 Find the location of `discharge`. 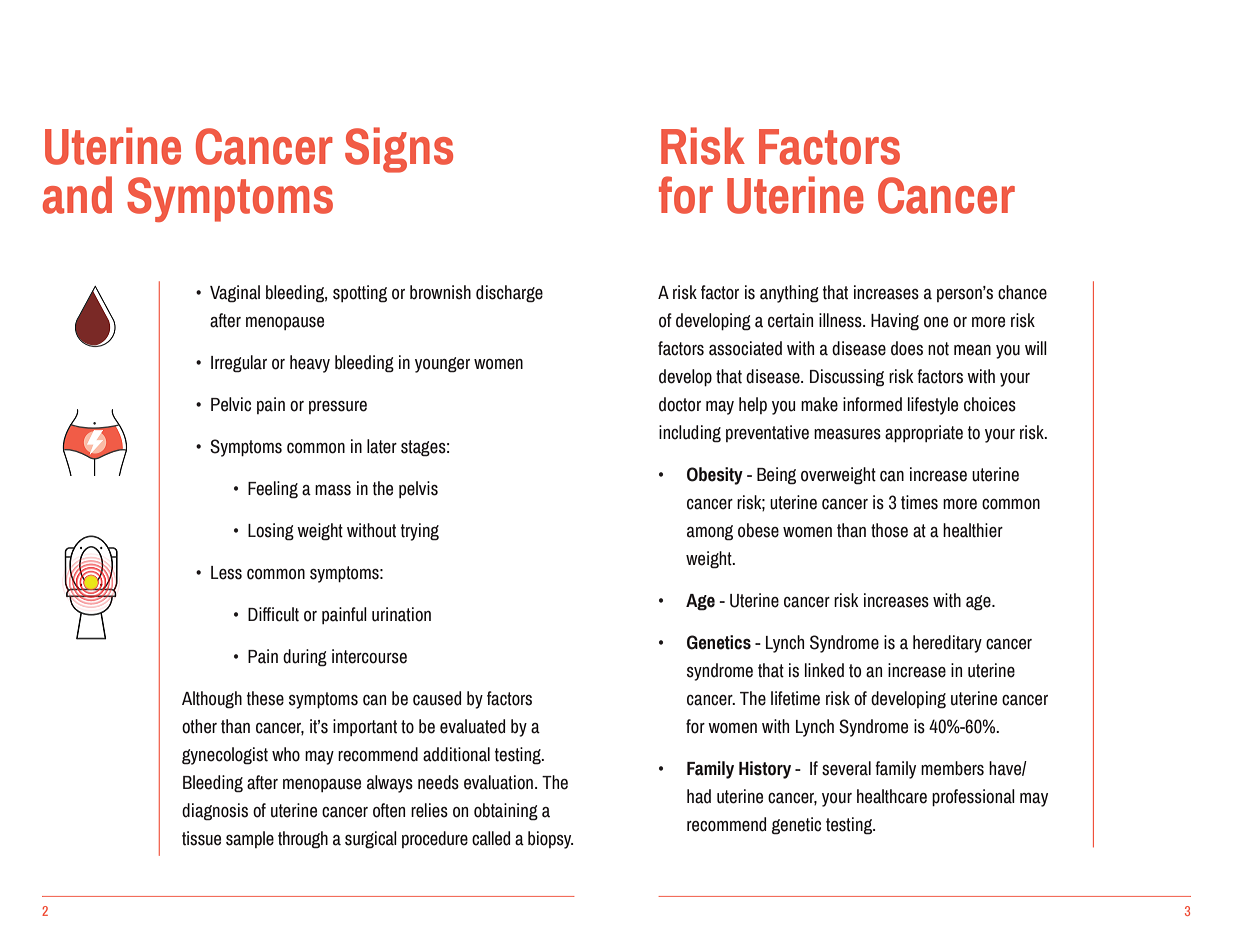

discharge is located at coordinates (509, 294).
